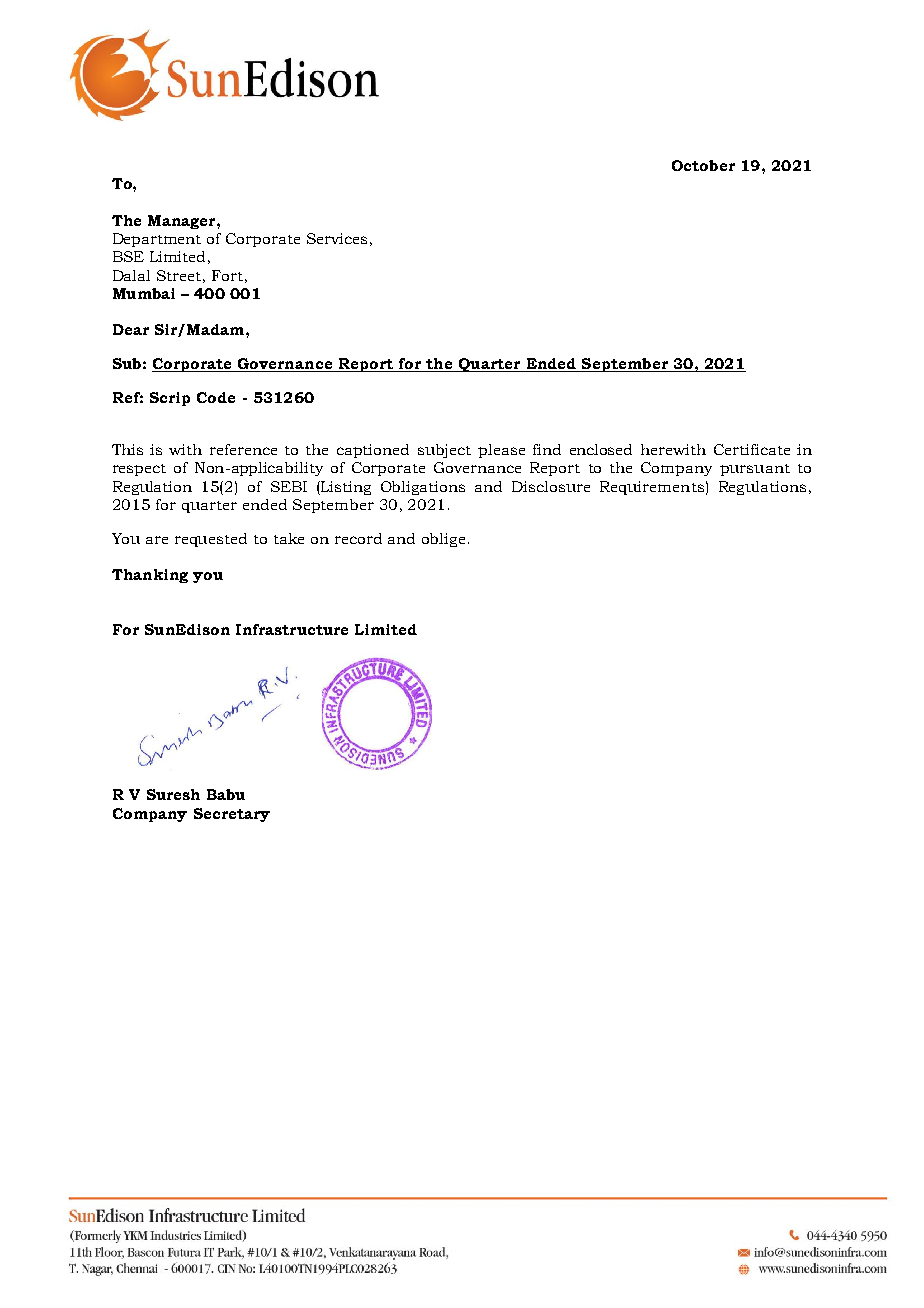 The width and height of the page is (924, 1308). I want to click on Babu, so click(226, 794).
